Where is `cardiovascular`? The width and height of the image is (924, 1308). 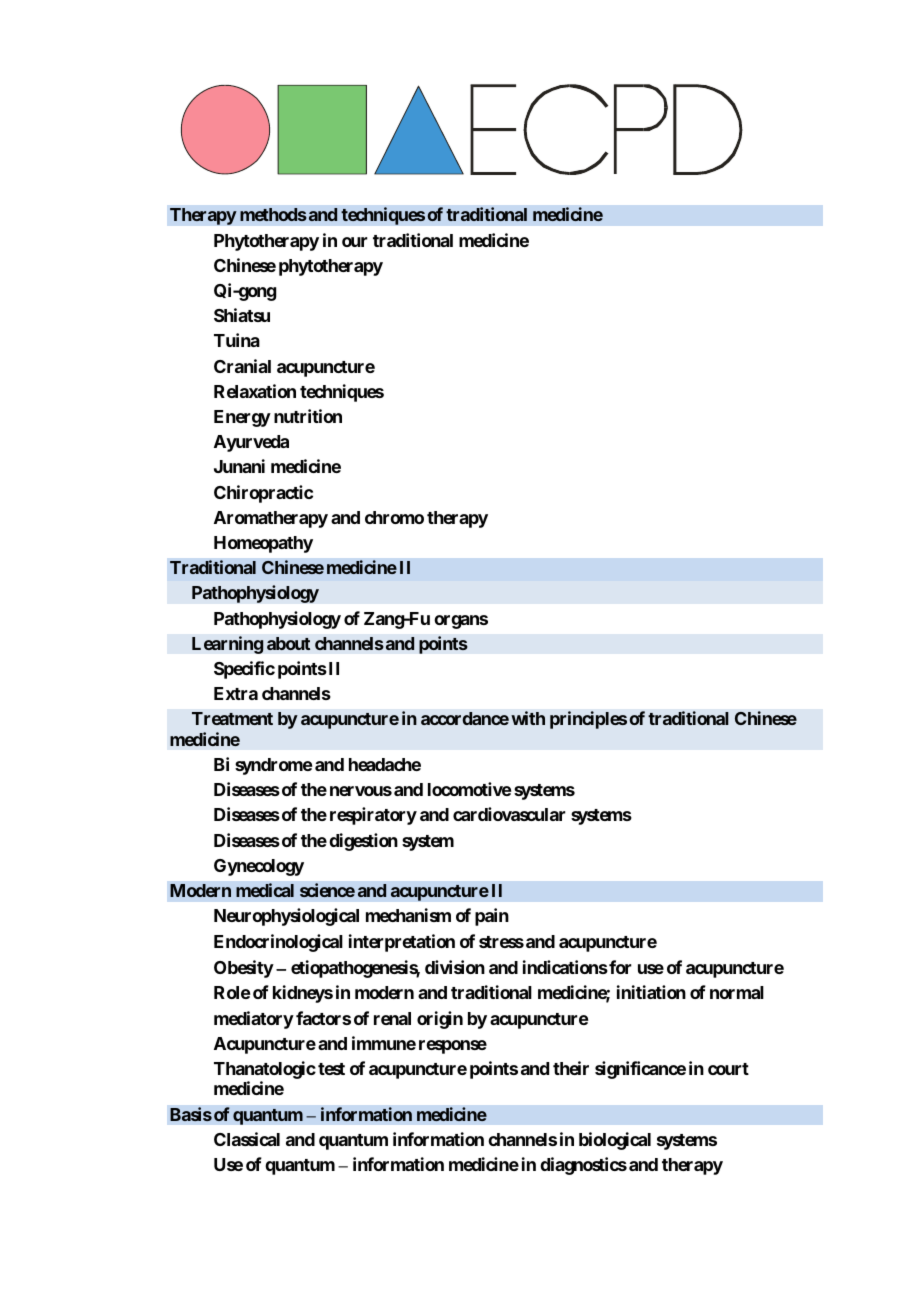
cardiovascular is located at coordinates (509, 814).
